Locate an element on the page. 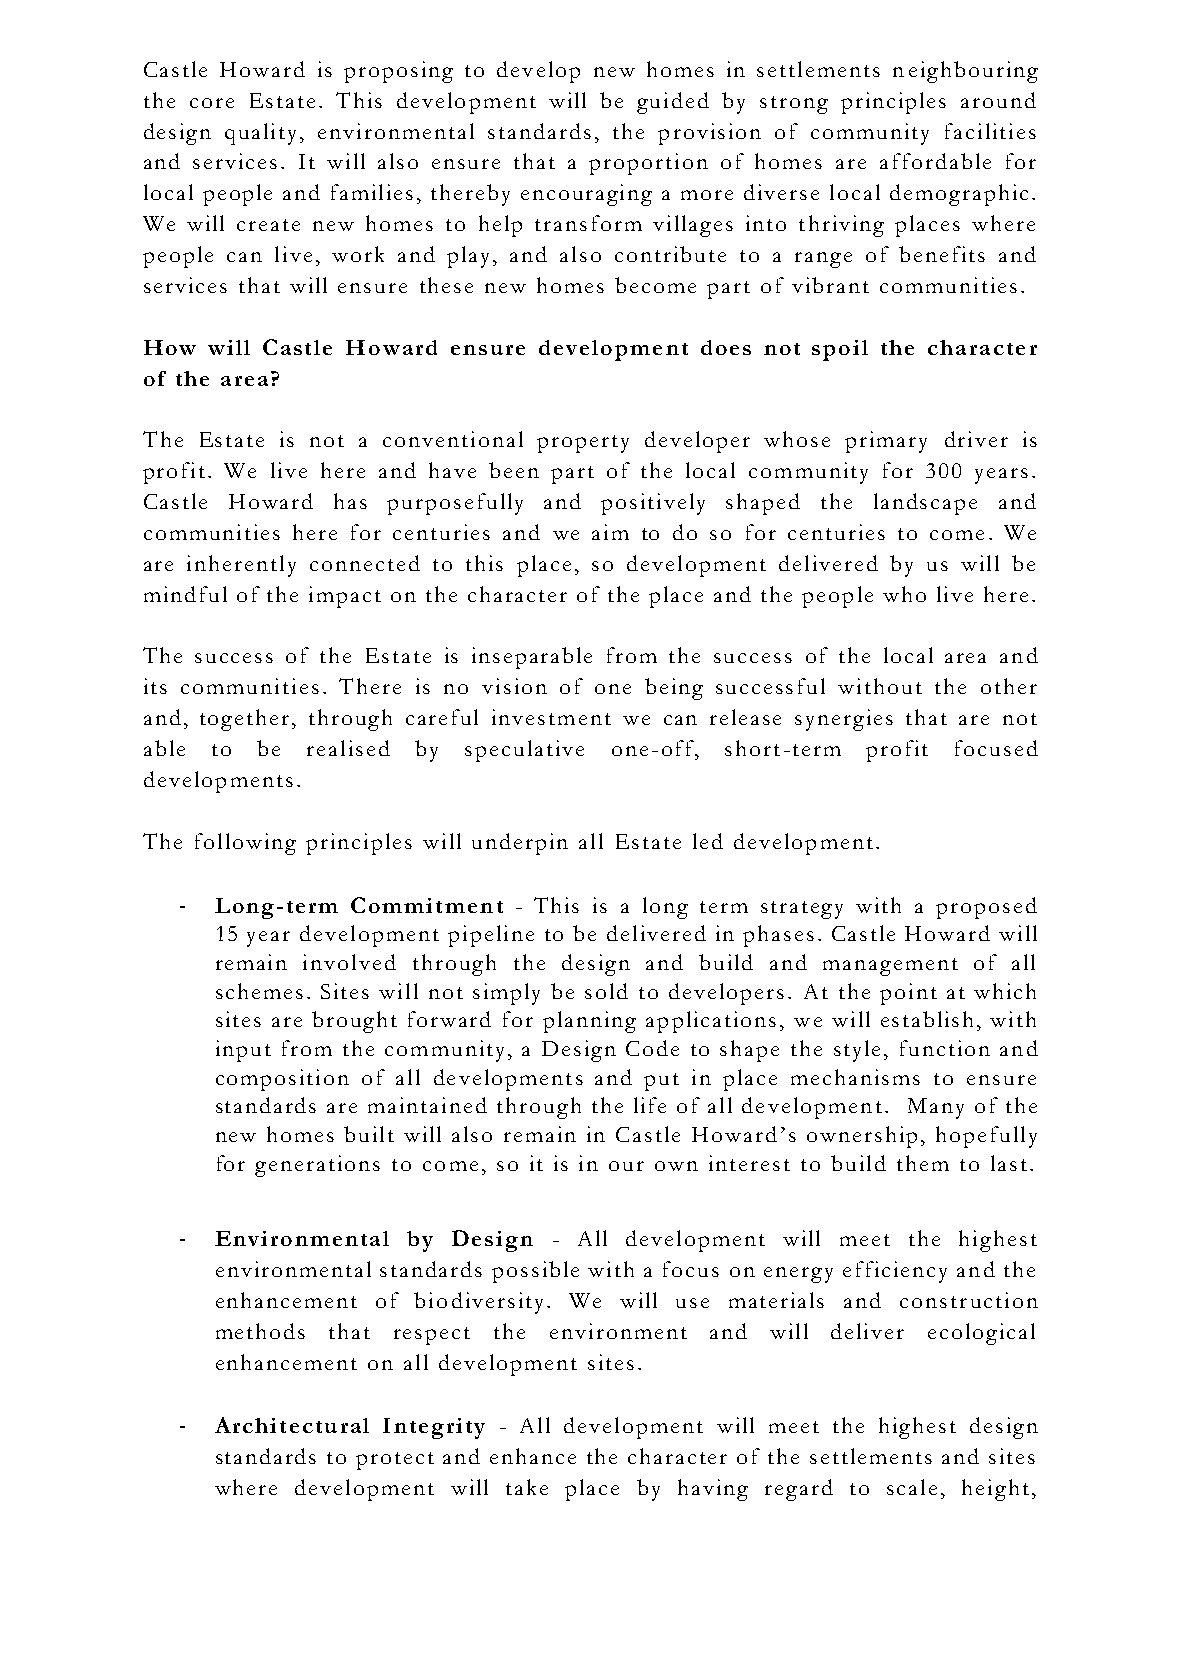  sold is located at coordinates (606, 991).
